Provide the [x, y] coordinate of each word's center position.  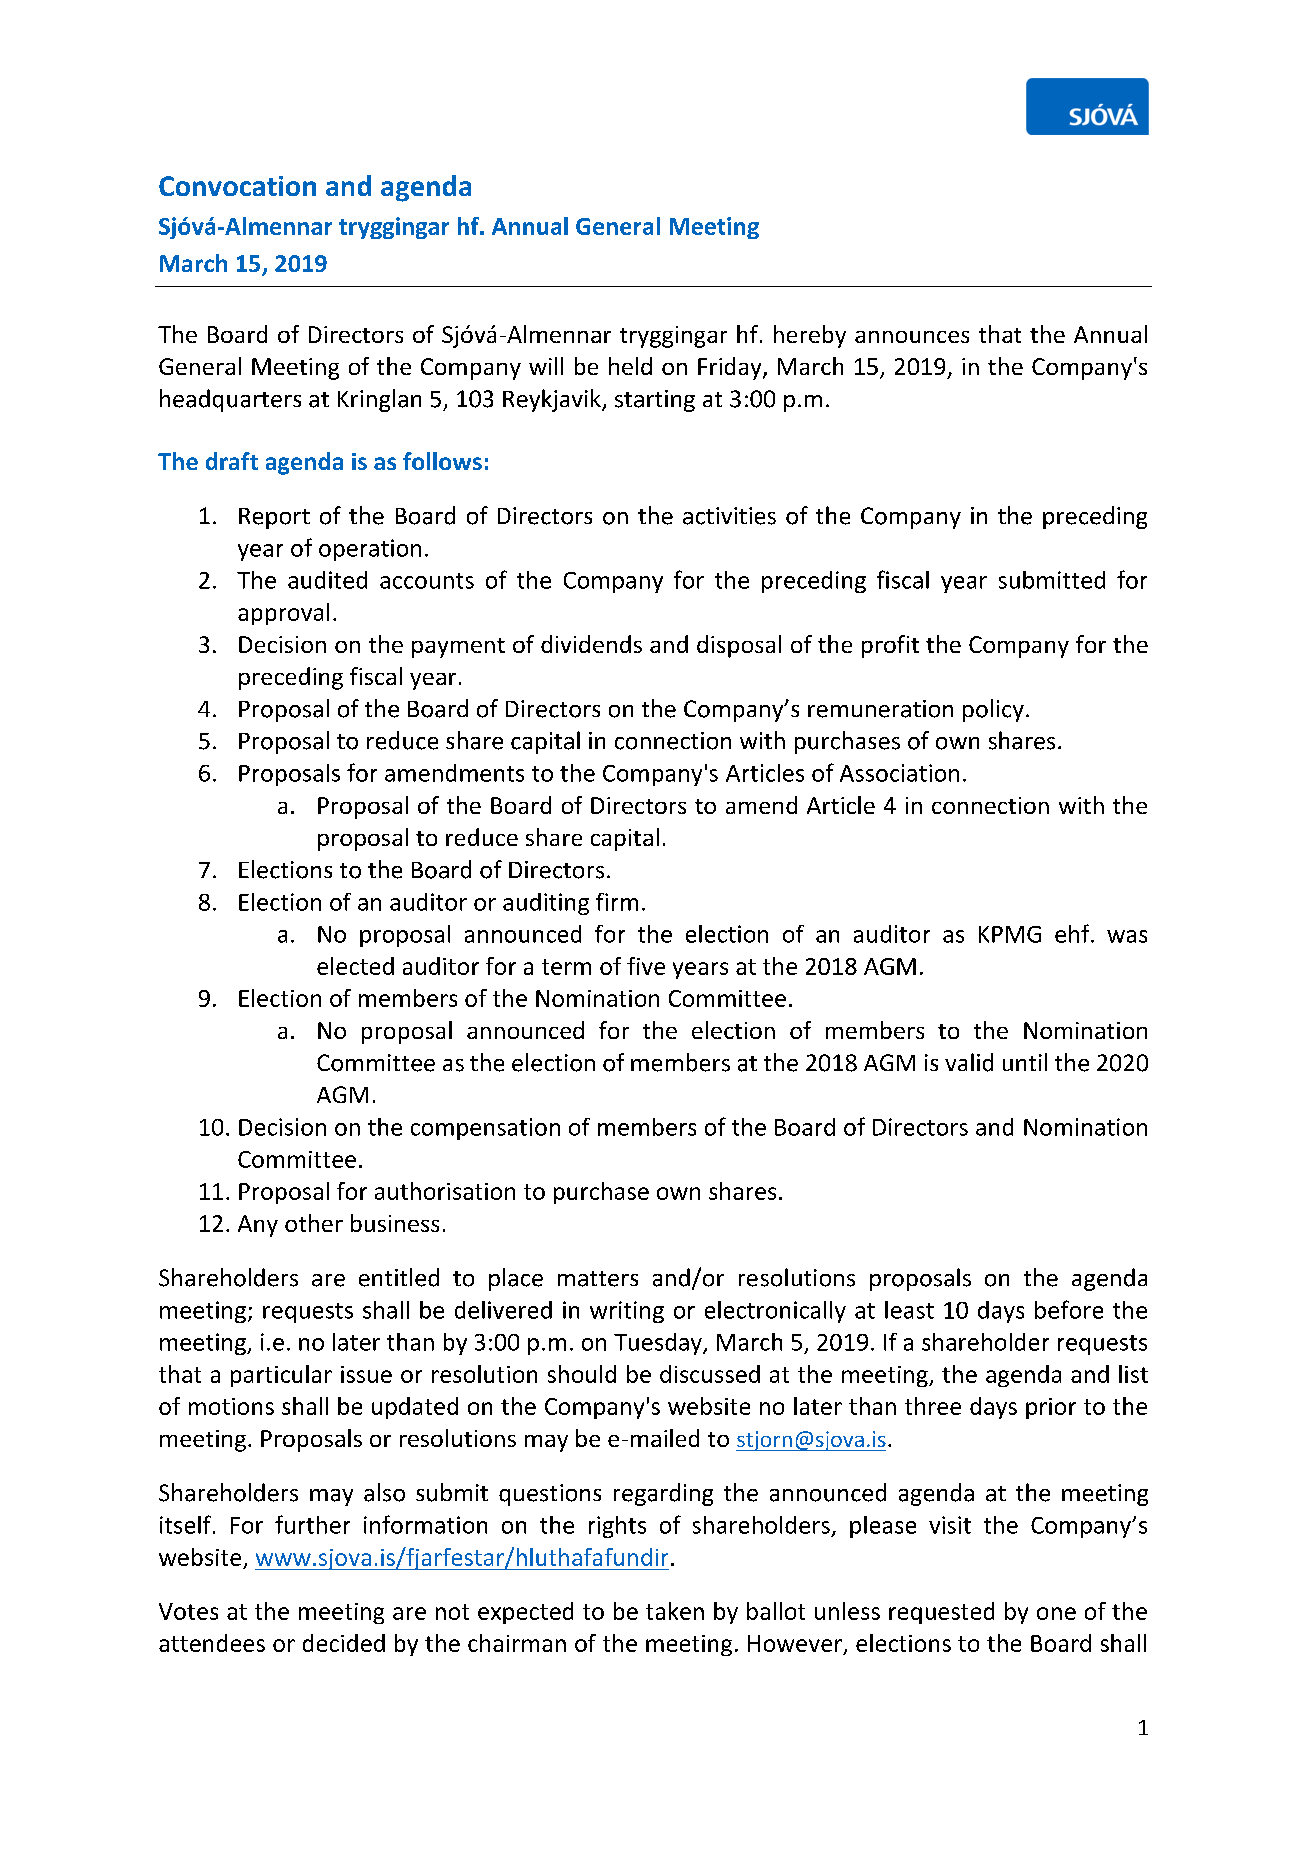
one [1056, 1613]
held [630, 366]
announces [912, 337]
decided [344, 1643]
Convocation [237, 186]
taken [675, 1611]
